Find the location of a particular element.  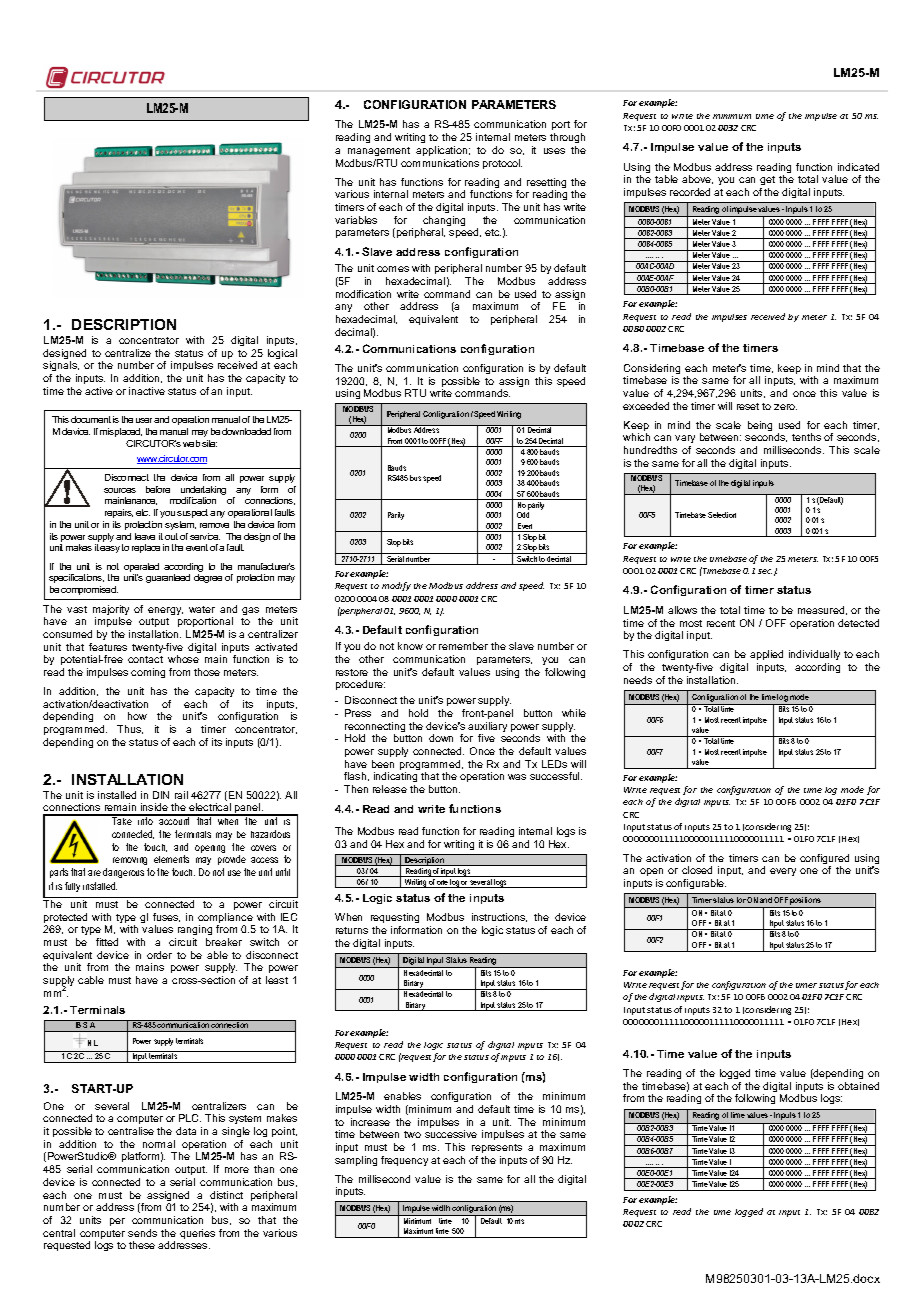

get is located at coordinates (767, 182).
